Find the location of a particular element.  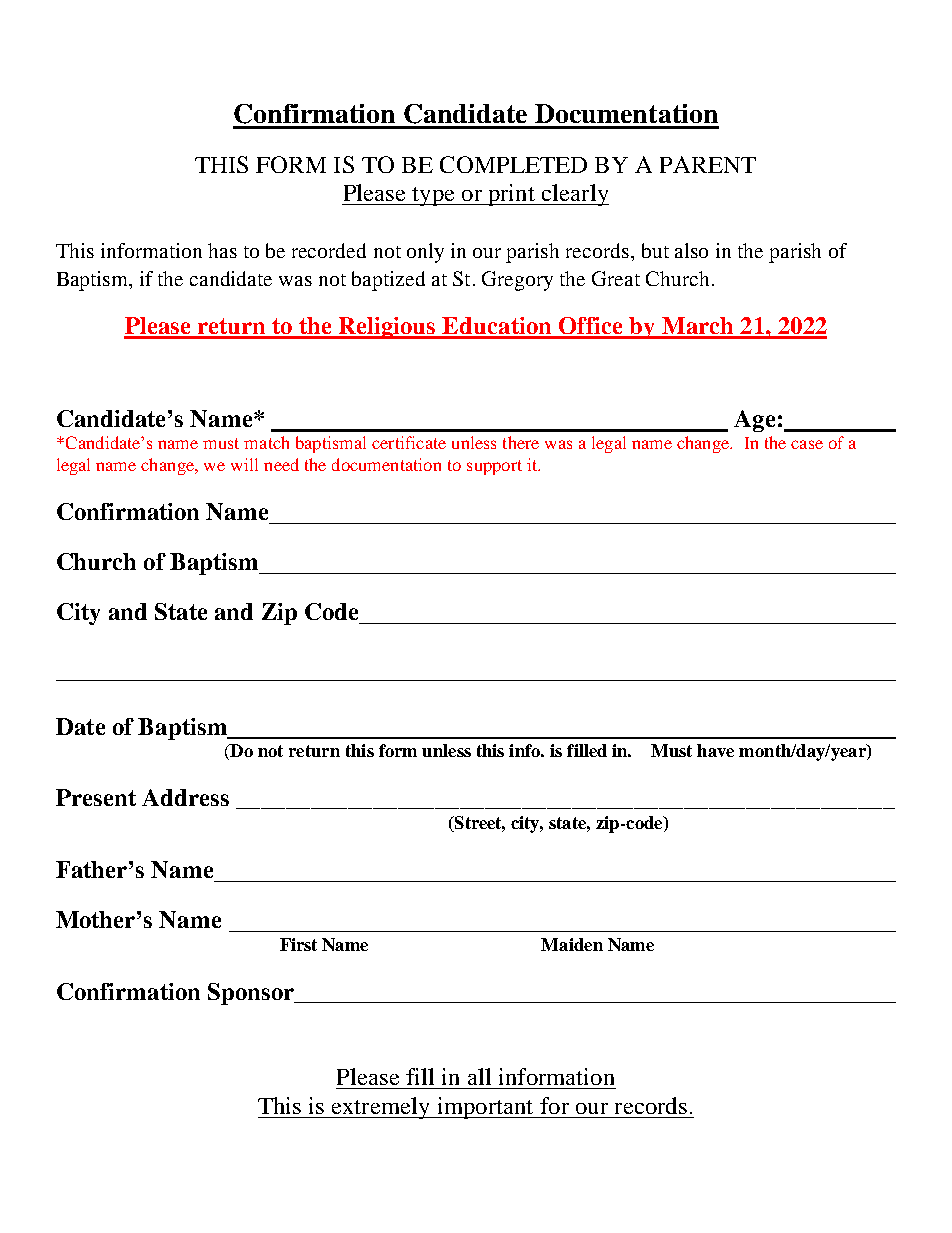

have is located at coordinates (715, 750).
